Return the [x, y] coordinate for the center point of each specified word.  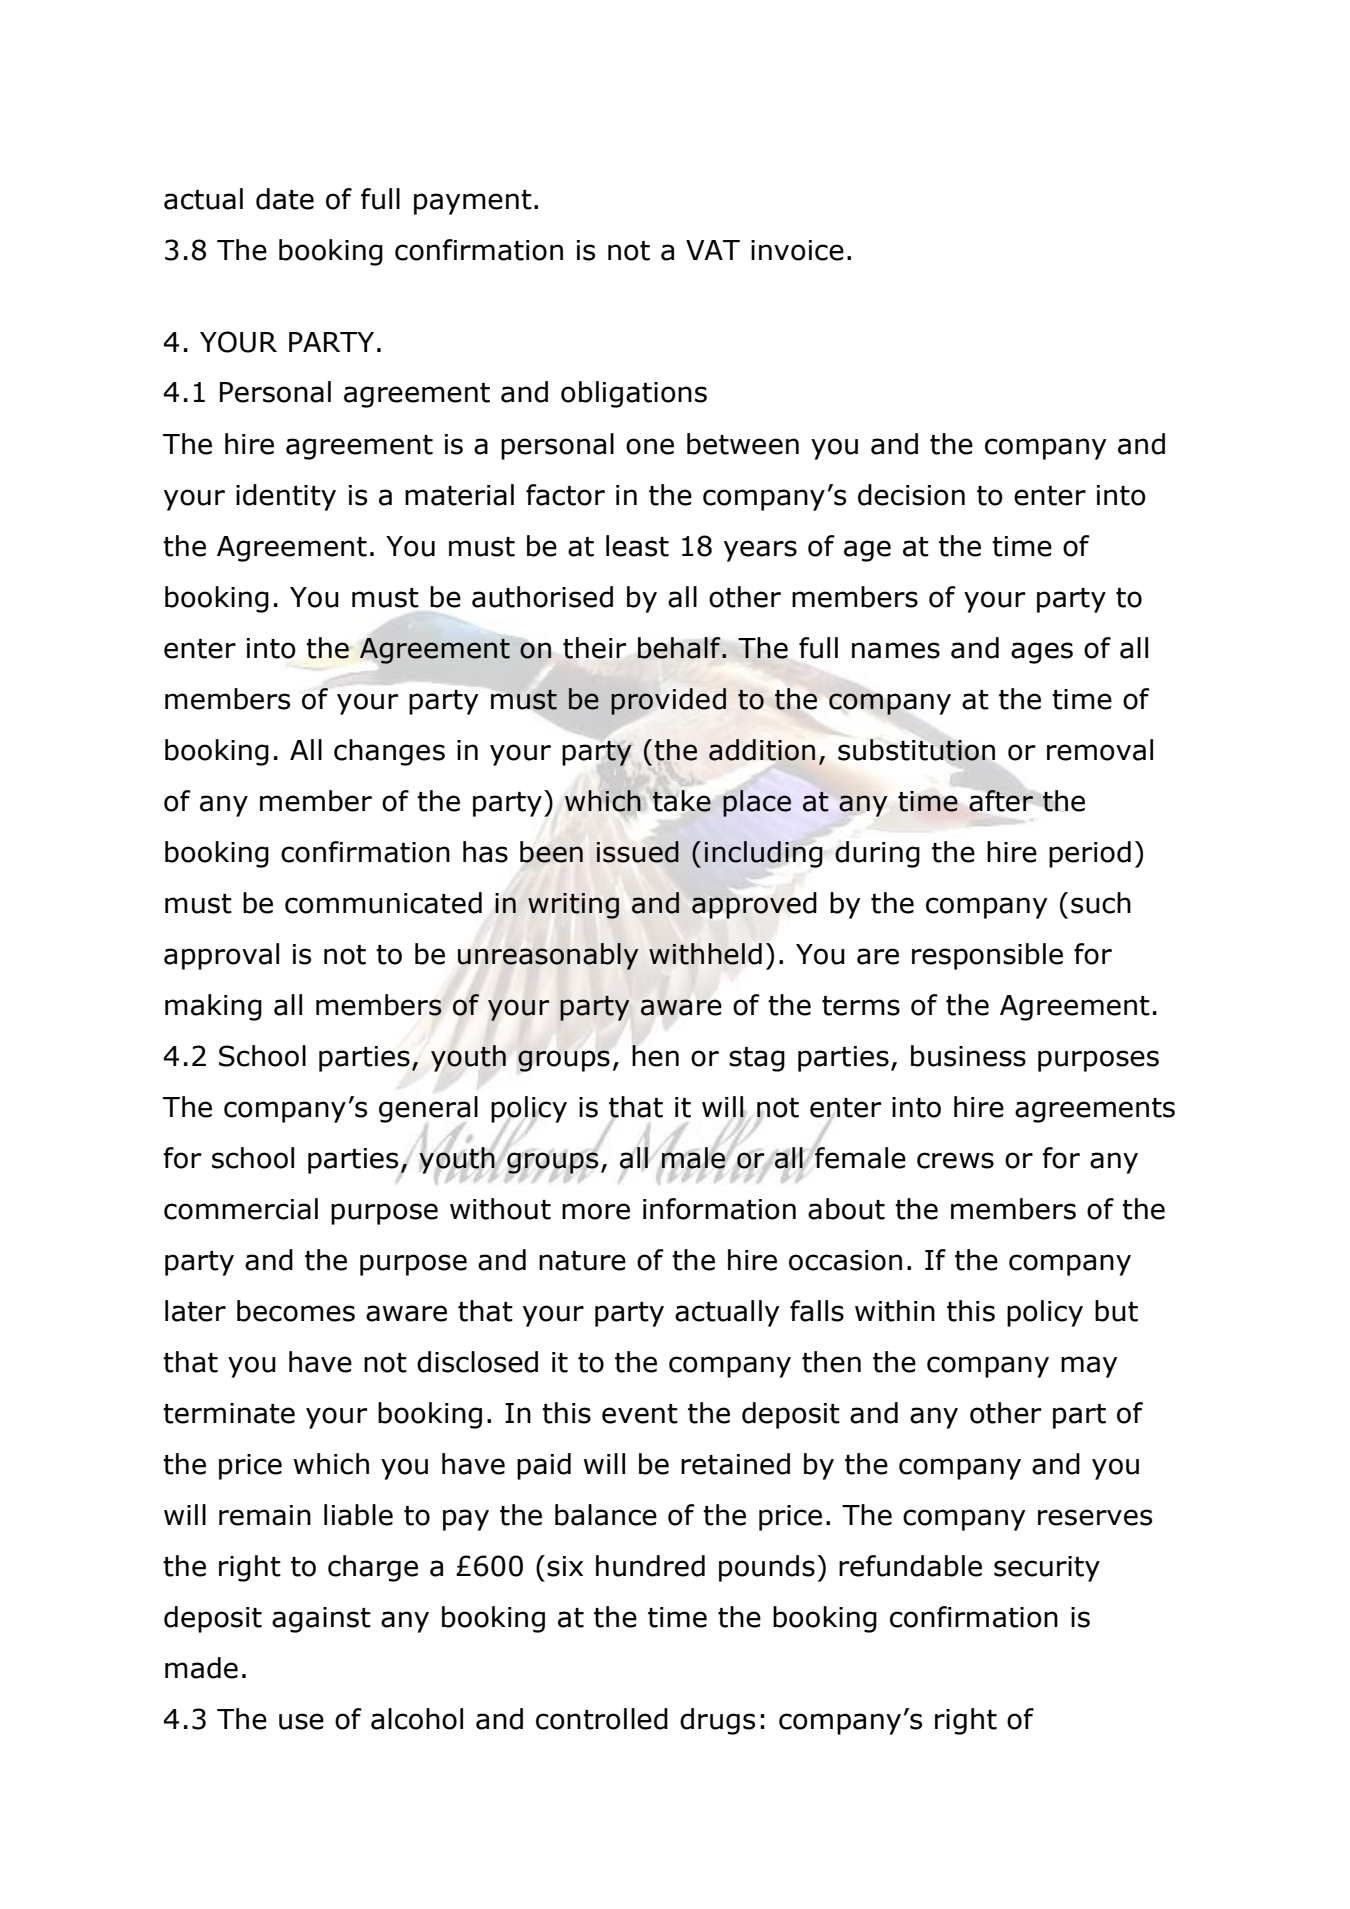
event [640, 1414]
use [301, 1721]
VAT [713, 250]
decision [911, 495]
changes [389, 752]
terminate [229, 1413]
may [1089, 1367]
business [968, 1056]
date [285, 199]
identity [286, 497]
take [681, 801]
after [1001, 801]
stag [757, 1059]
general [428, 1110]
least [637, 546]
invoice [797, 250]
